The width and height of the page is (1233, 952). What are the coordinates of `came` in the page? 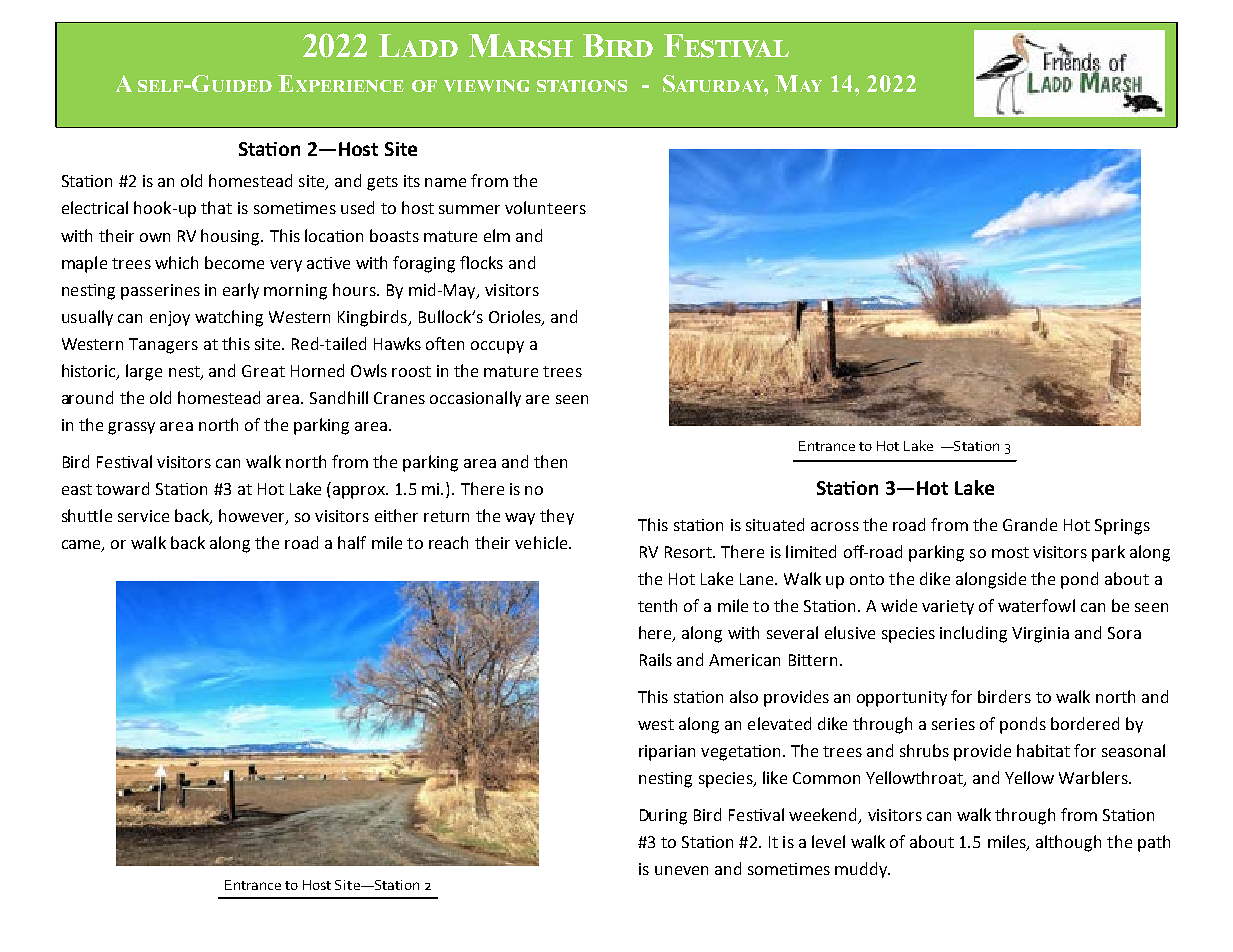 It's located at (82, 546).
